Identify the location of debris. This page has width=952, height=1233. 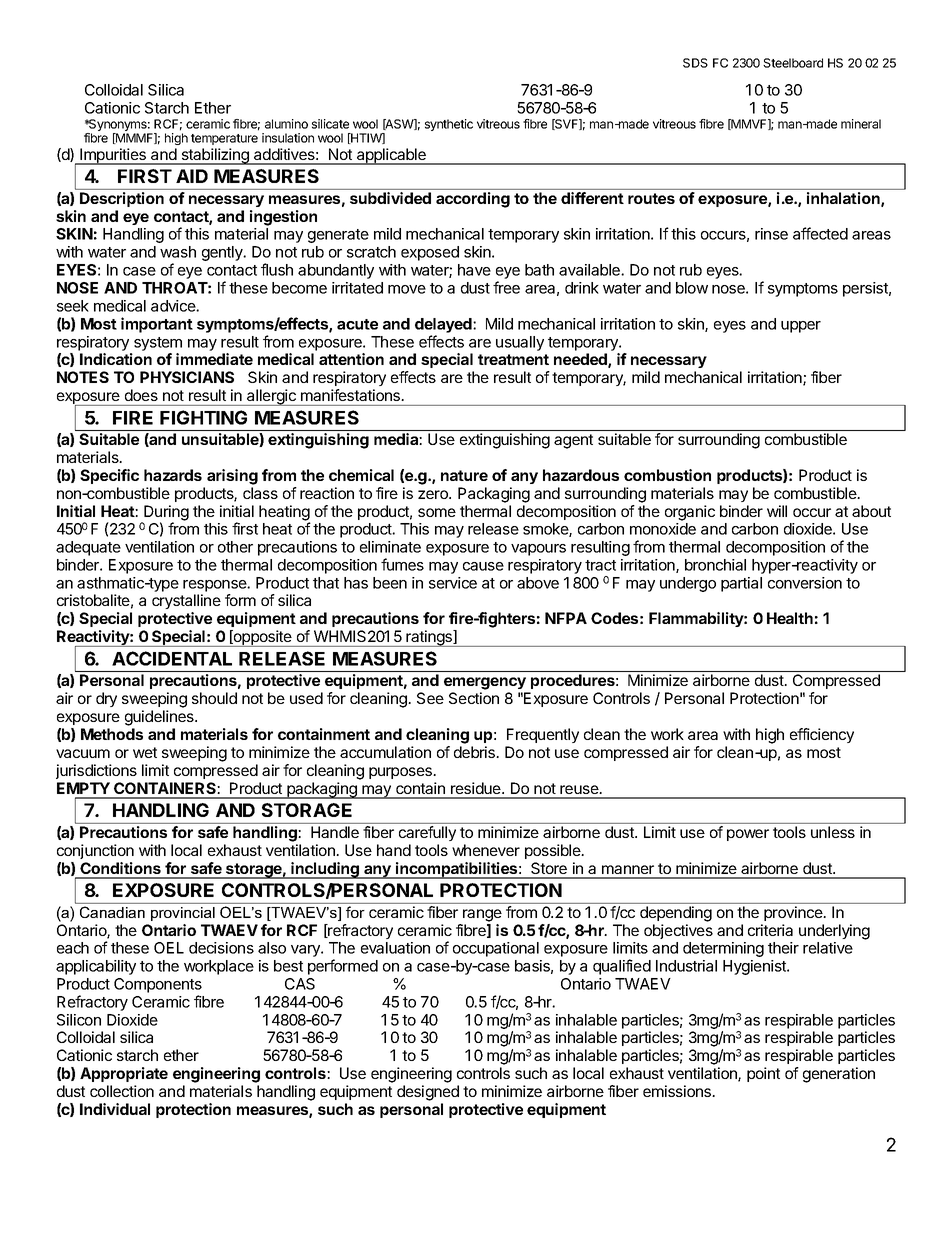
(475, 752).
